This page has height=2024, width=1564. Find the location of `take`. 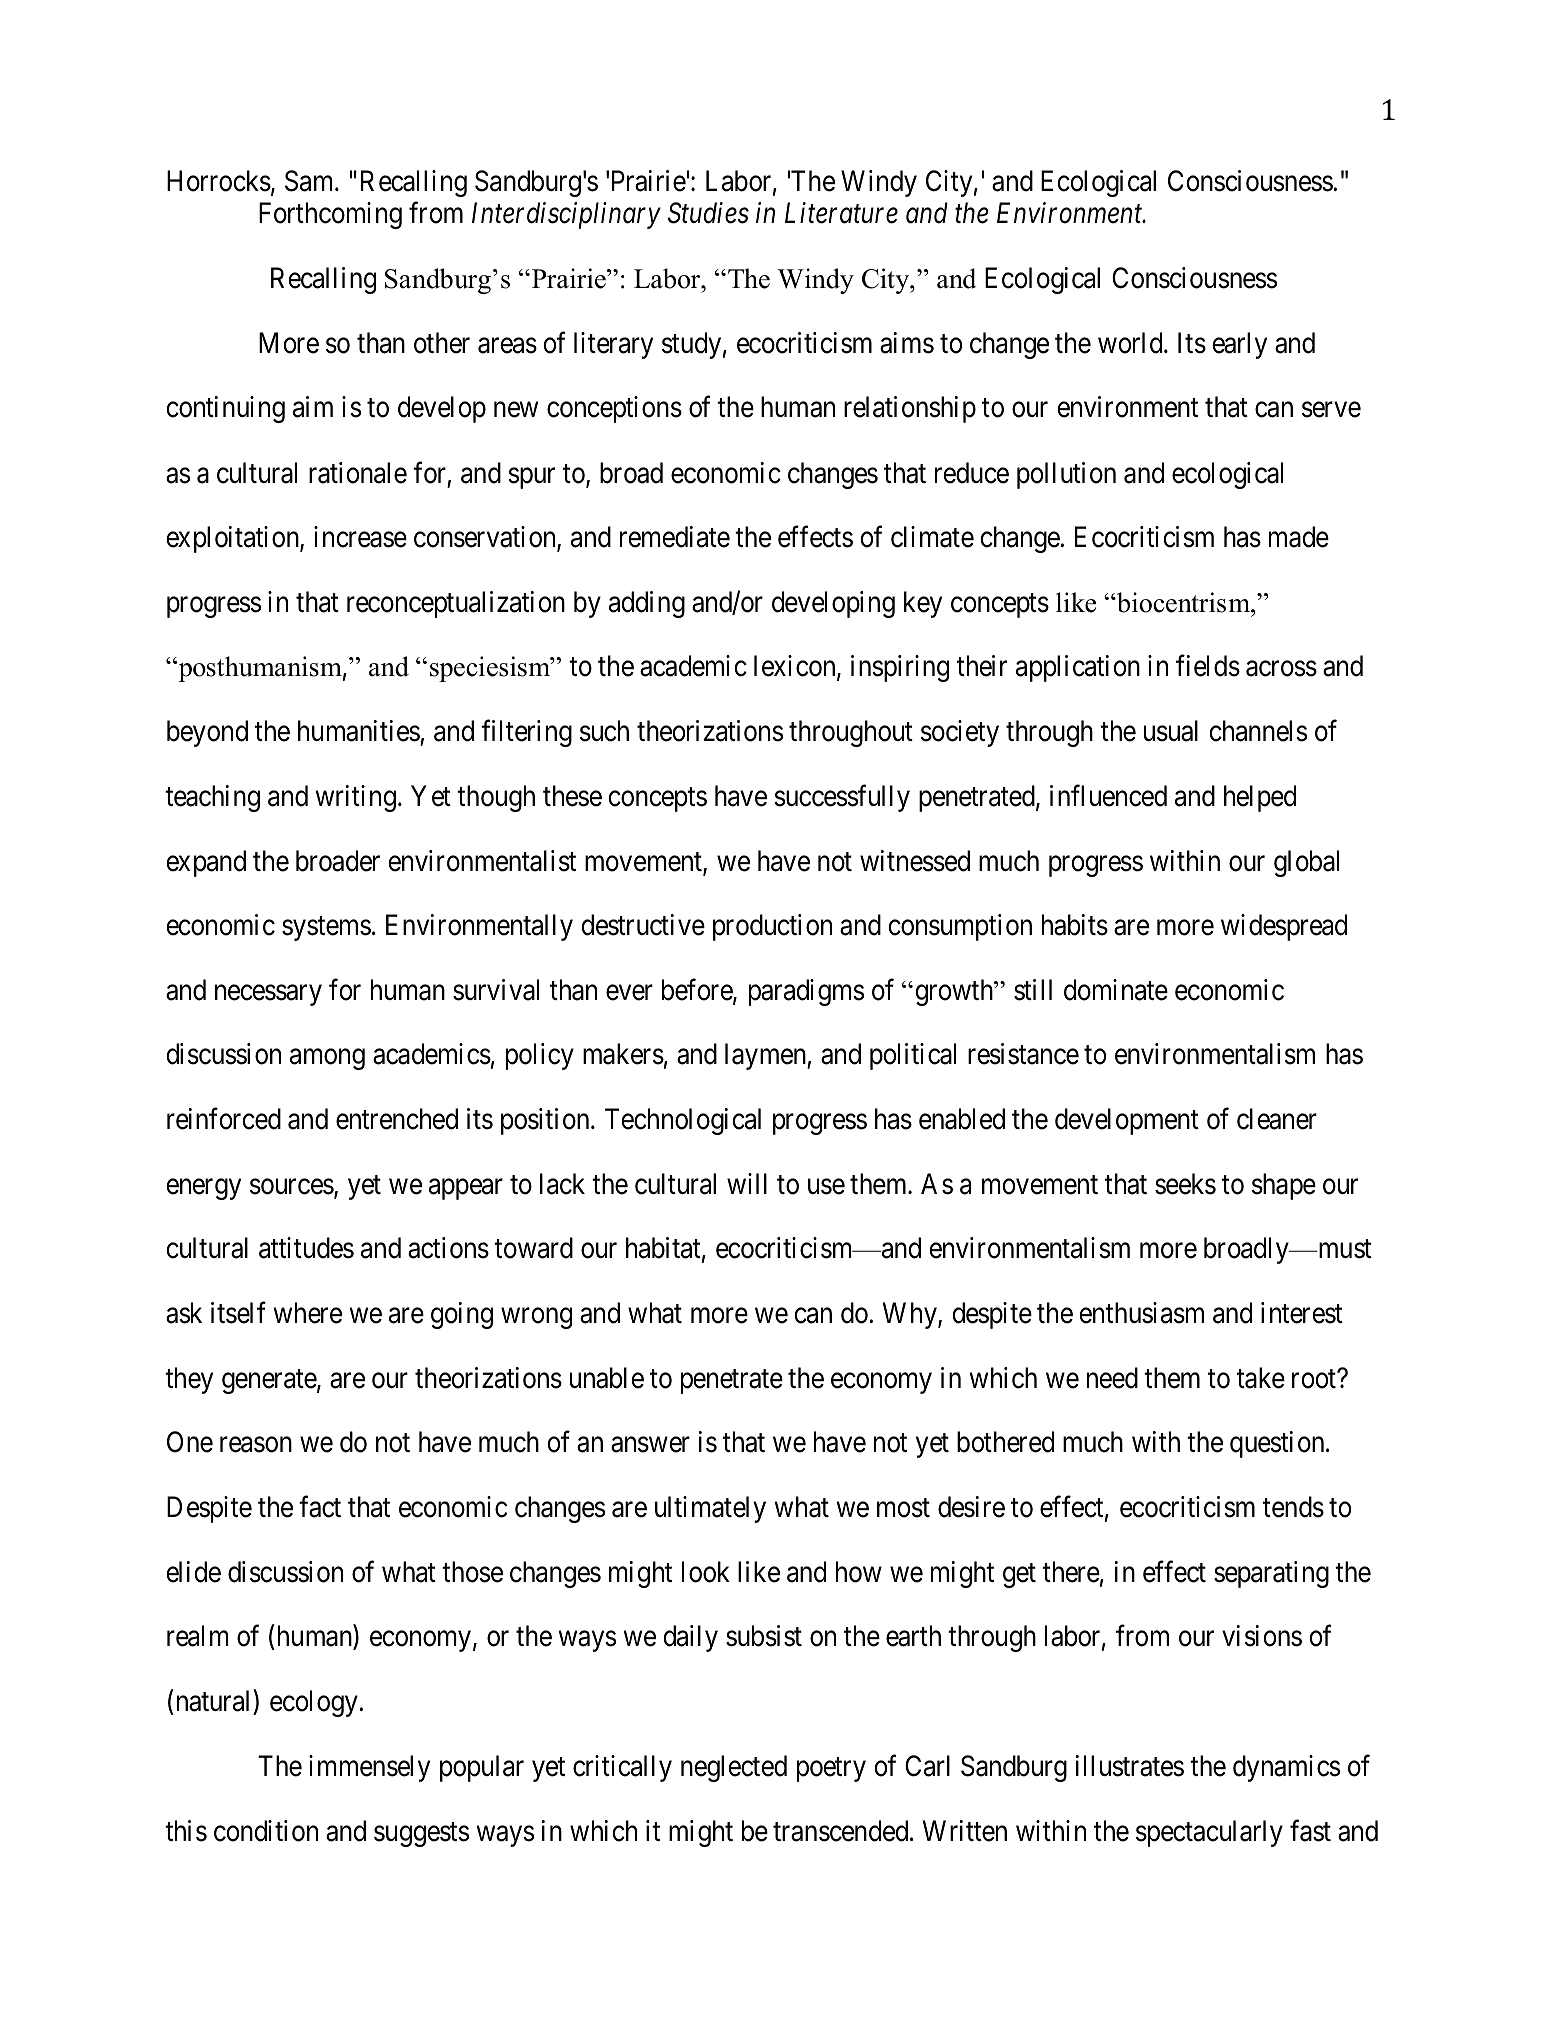

take is located at coordinates (1261, 1378).
